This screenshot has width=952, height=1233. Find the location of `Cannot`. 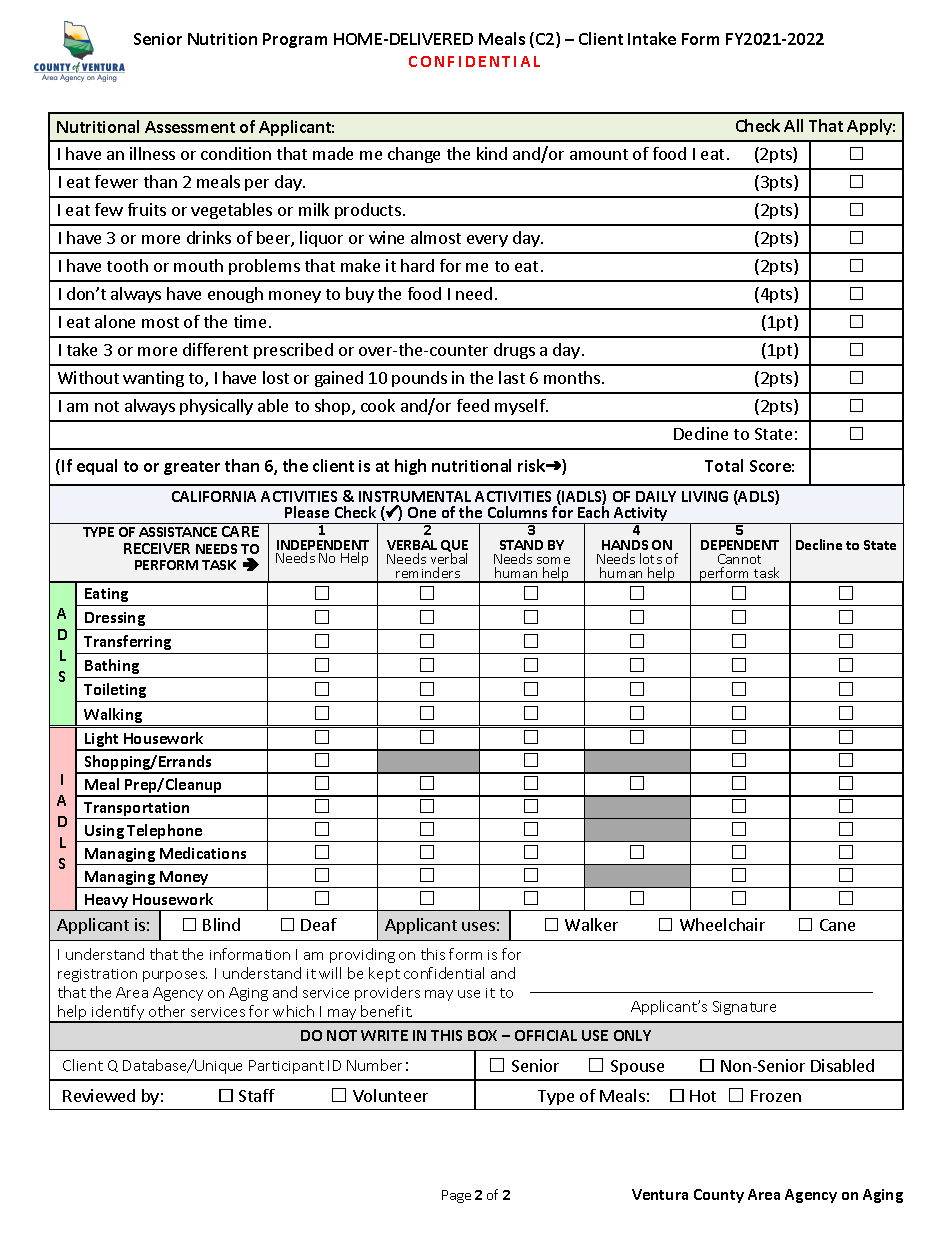

Cannot is located at coordinates (739, 559).
